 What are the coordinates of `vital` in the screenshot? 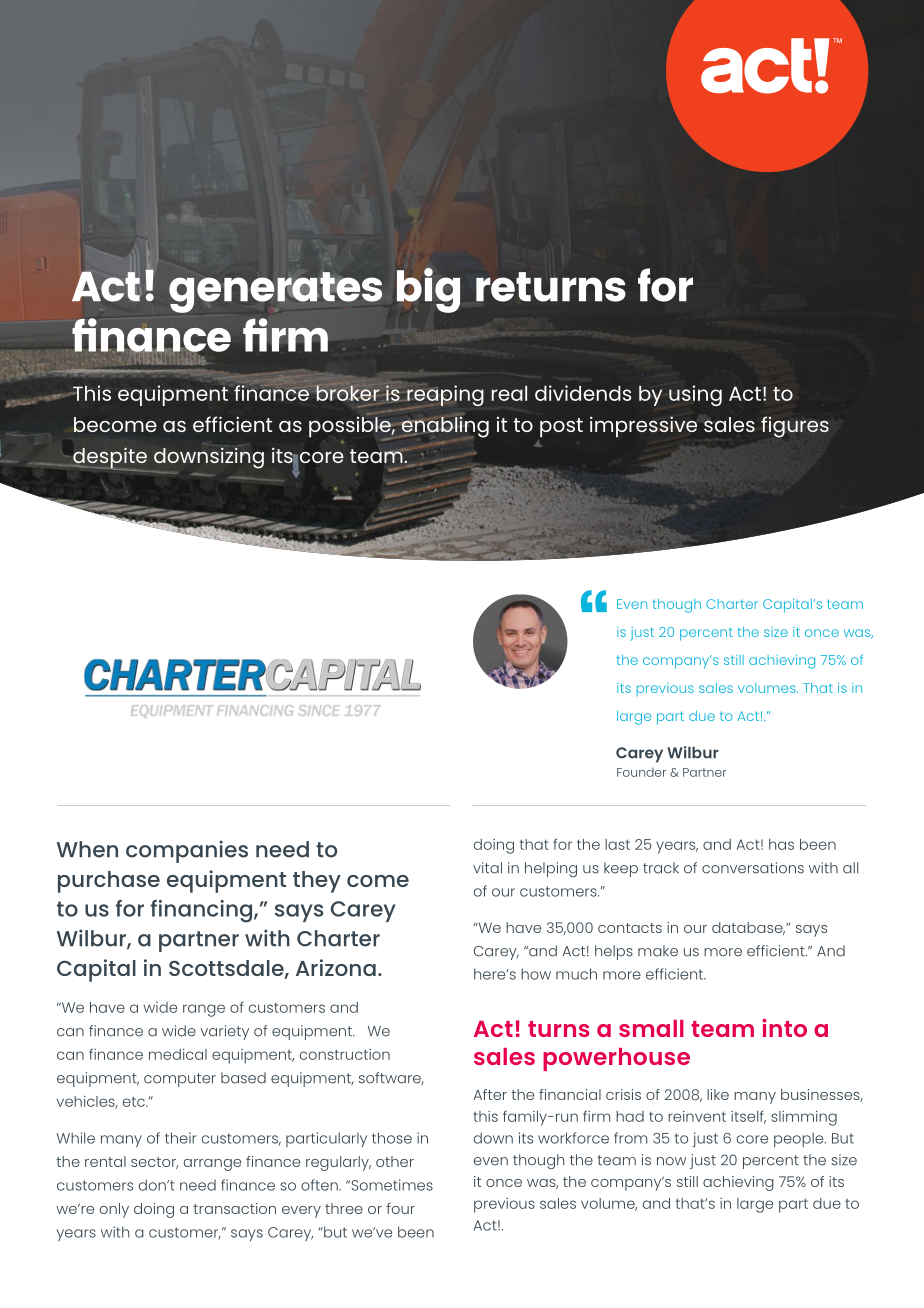 It's located at (487, 868).
